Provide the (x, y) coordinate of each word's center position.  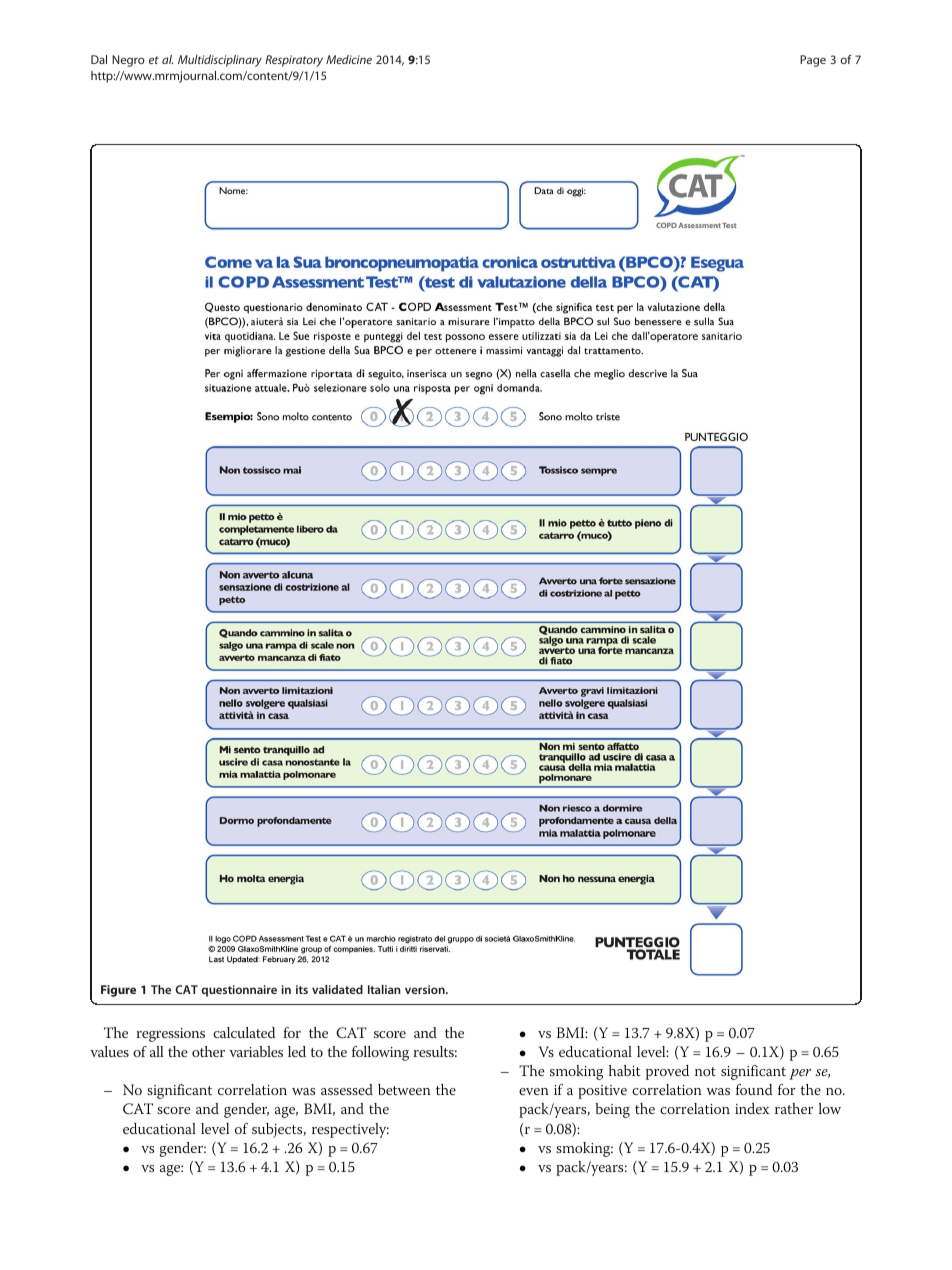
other (208, 1051)
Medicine (349, 59)
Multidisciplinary (220, 61)
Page (813, 61)
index (752, 1108)
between (404, 1089)
